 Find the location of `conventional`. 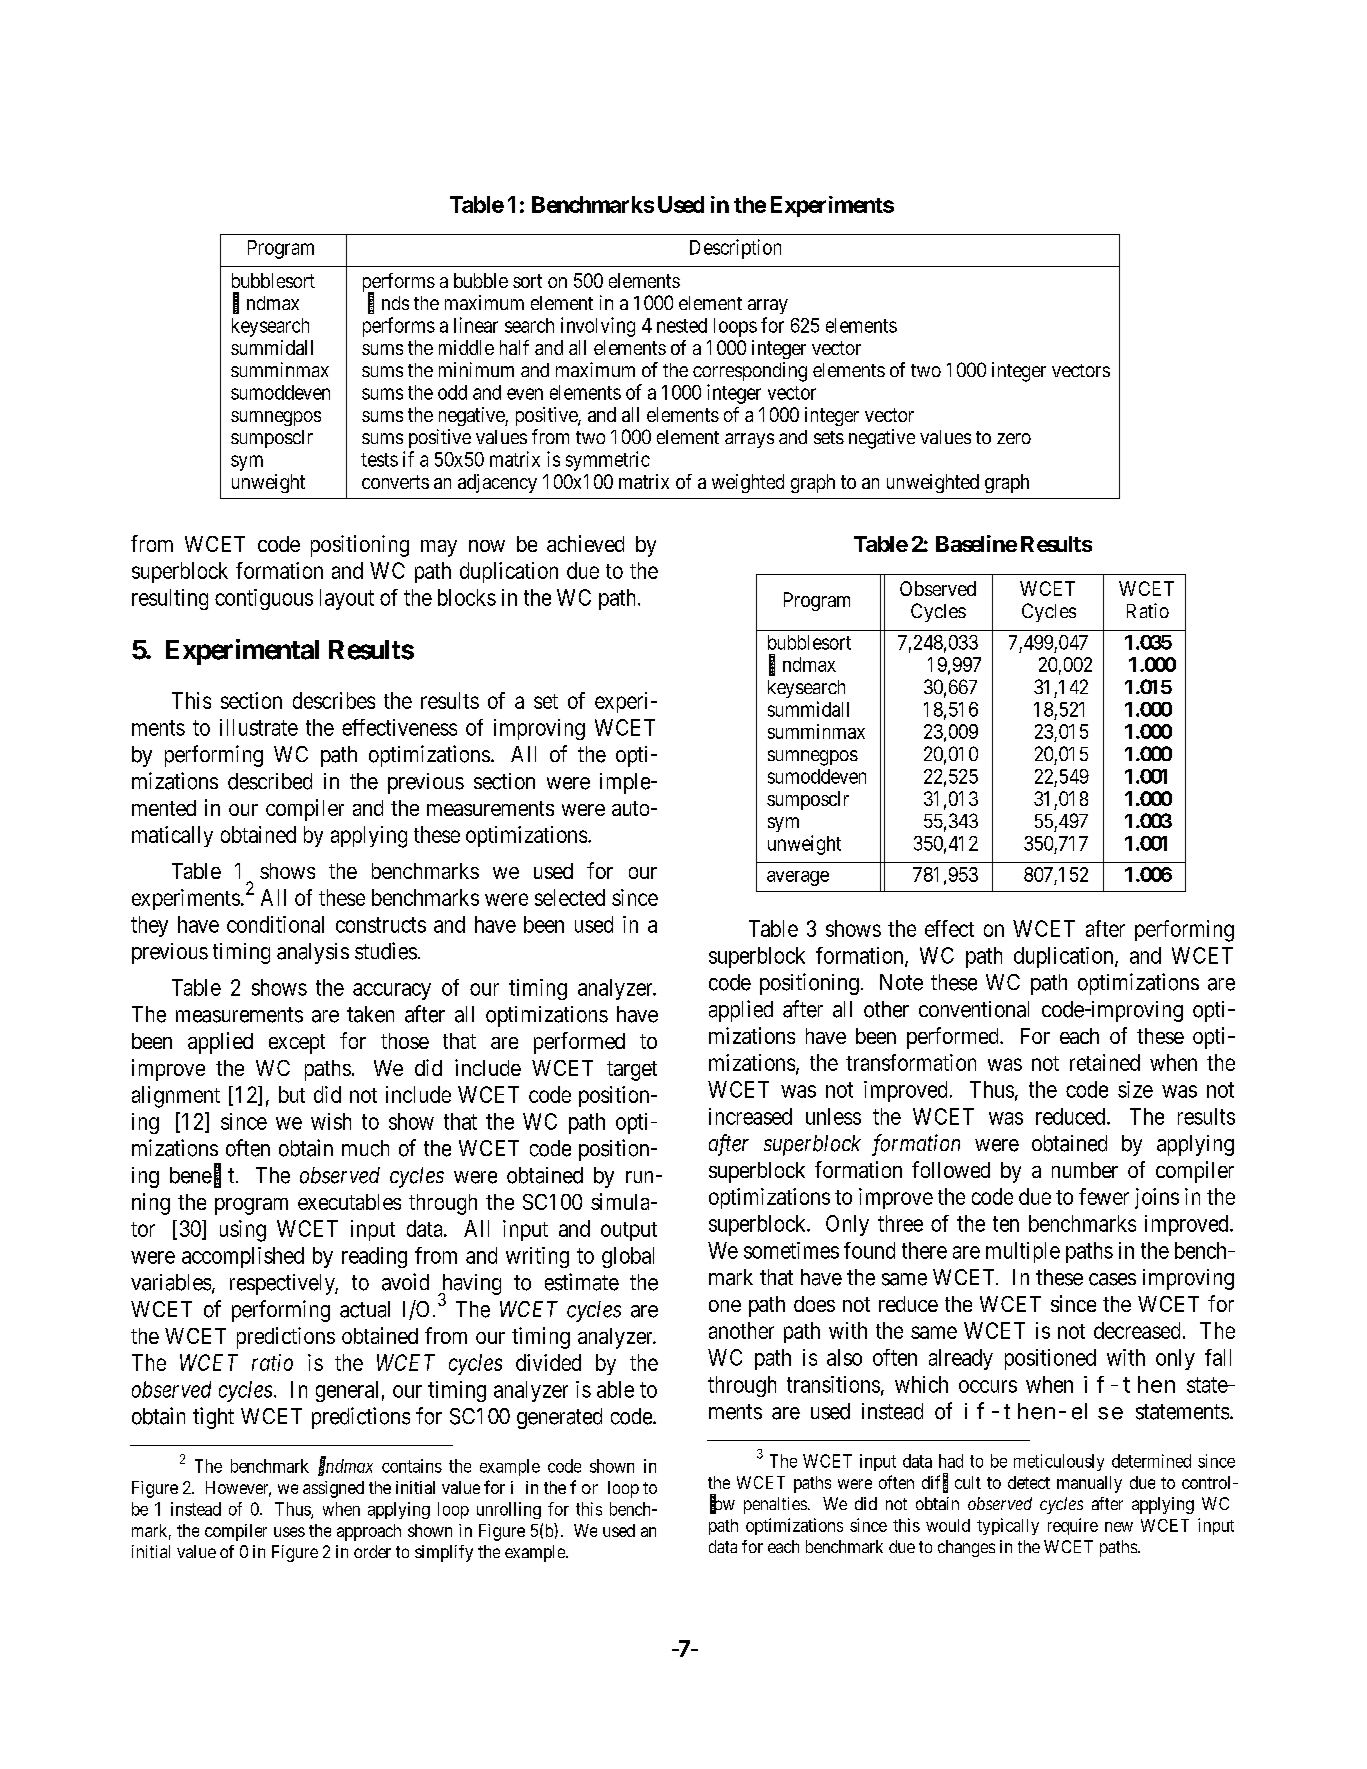

conventional is located at coordinates (974, 1009).
